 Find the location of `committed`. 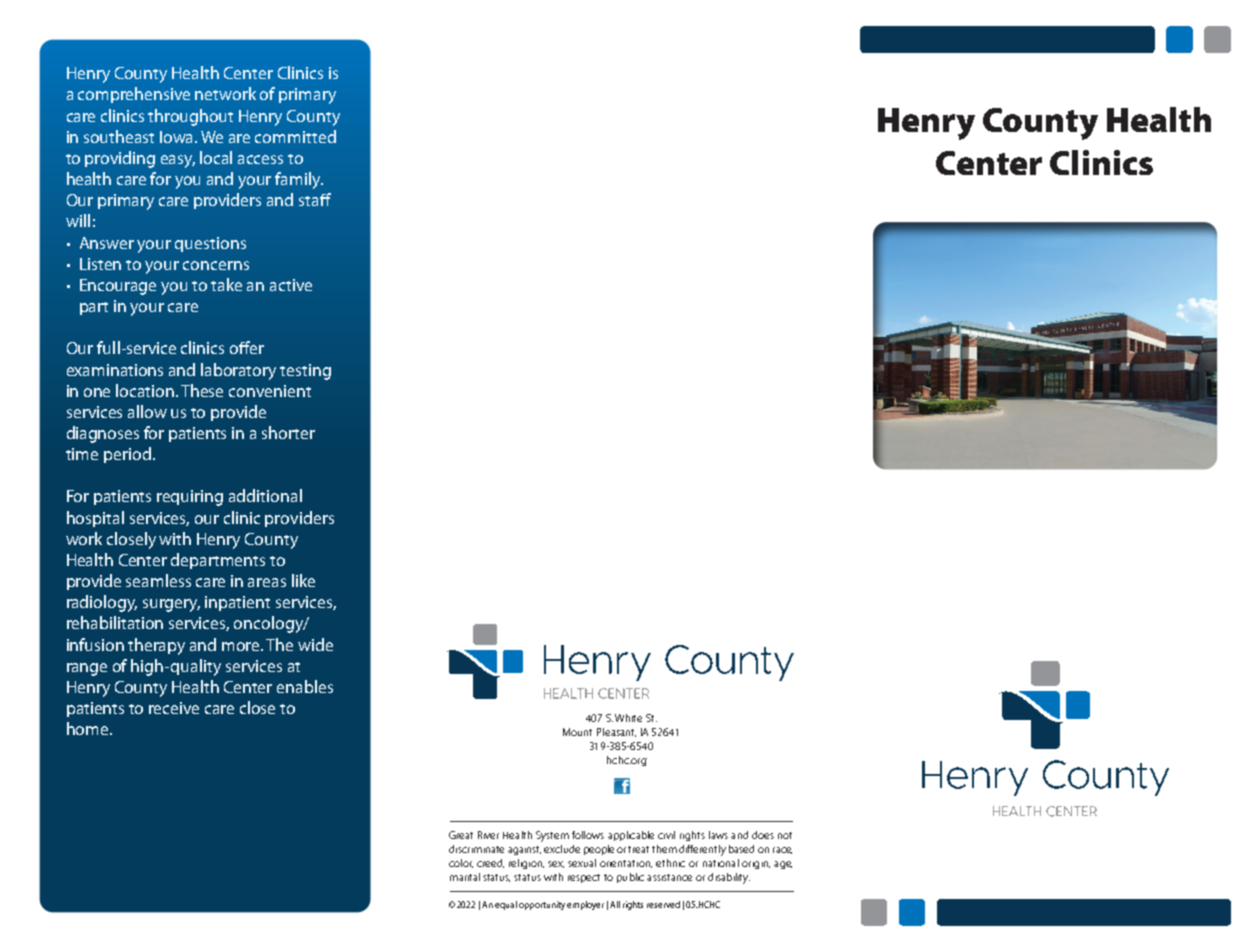

committed is located at coordinates (295, 136).
